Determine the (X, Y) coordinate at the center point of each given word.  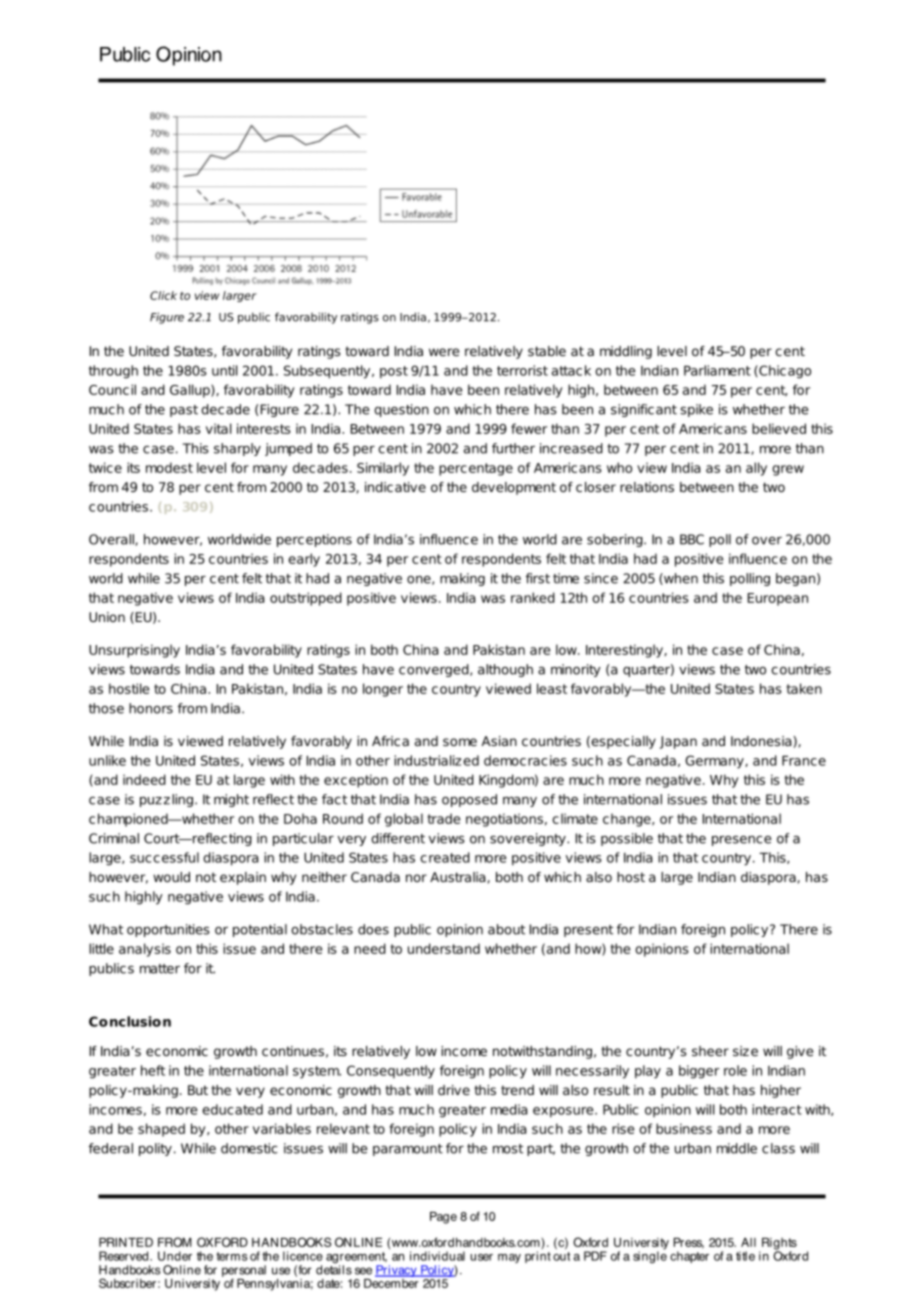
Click (163, 295)
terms (232, 1256)
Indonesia (761, 741)
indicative (395, 487)
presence (741, 841)
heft (153, 1070)
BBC (692, 539)
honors (151, 708)
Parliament (717, 370)
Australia (459, 878)
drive (454, 1090)
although (505, 670)
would (171, 877)
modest (169, 467)
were (444, 352)
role (735, 1070)
